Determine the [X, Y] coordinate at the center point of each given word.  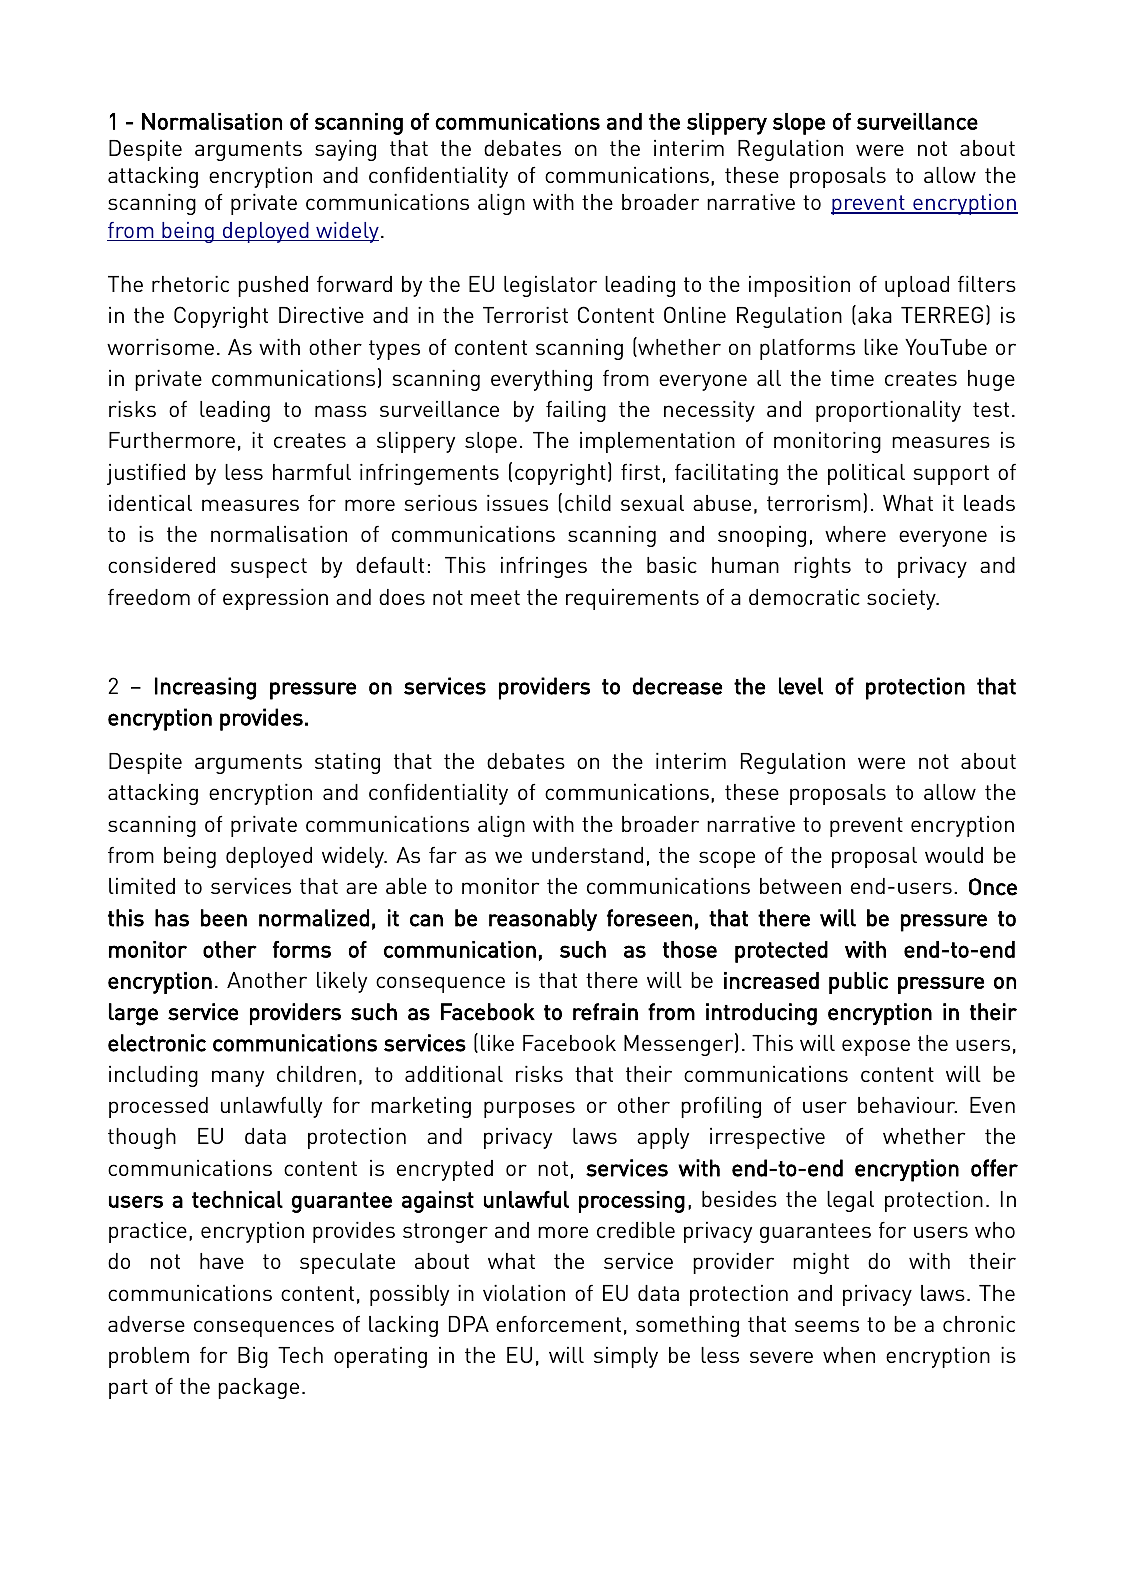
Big [253, 1357]
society [902, 599]
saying [345, 150]
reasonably [543, 920]
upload [917, 286]
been [224, 918]
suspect [269, 568]
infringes [544, 567]
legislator [550, 286]
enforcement [558, 1324]
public [858, 983]
